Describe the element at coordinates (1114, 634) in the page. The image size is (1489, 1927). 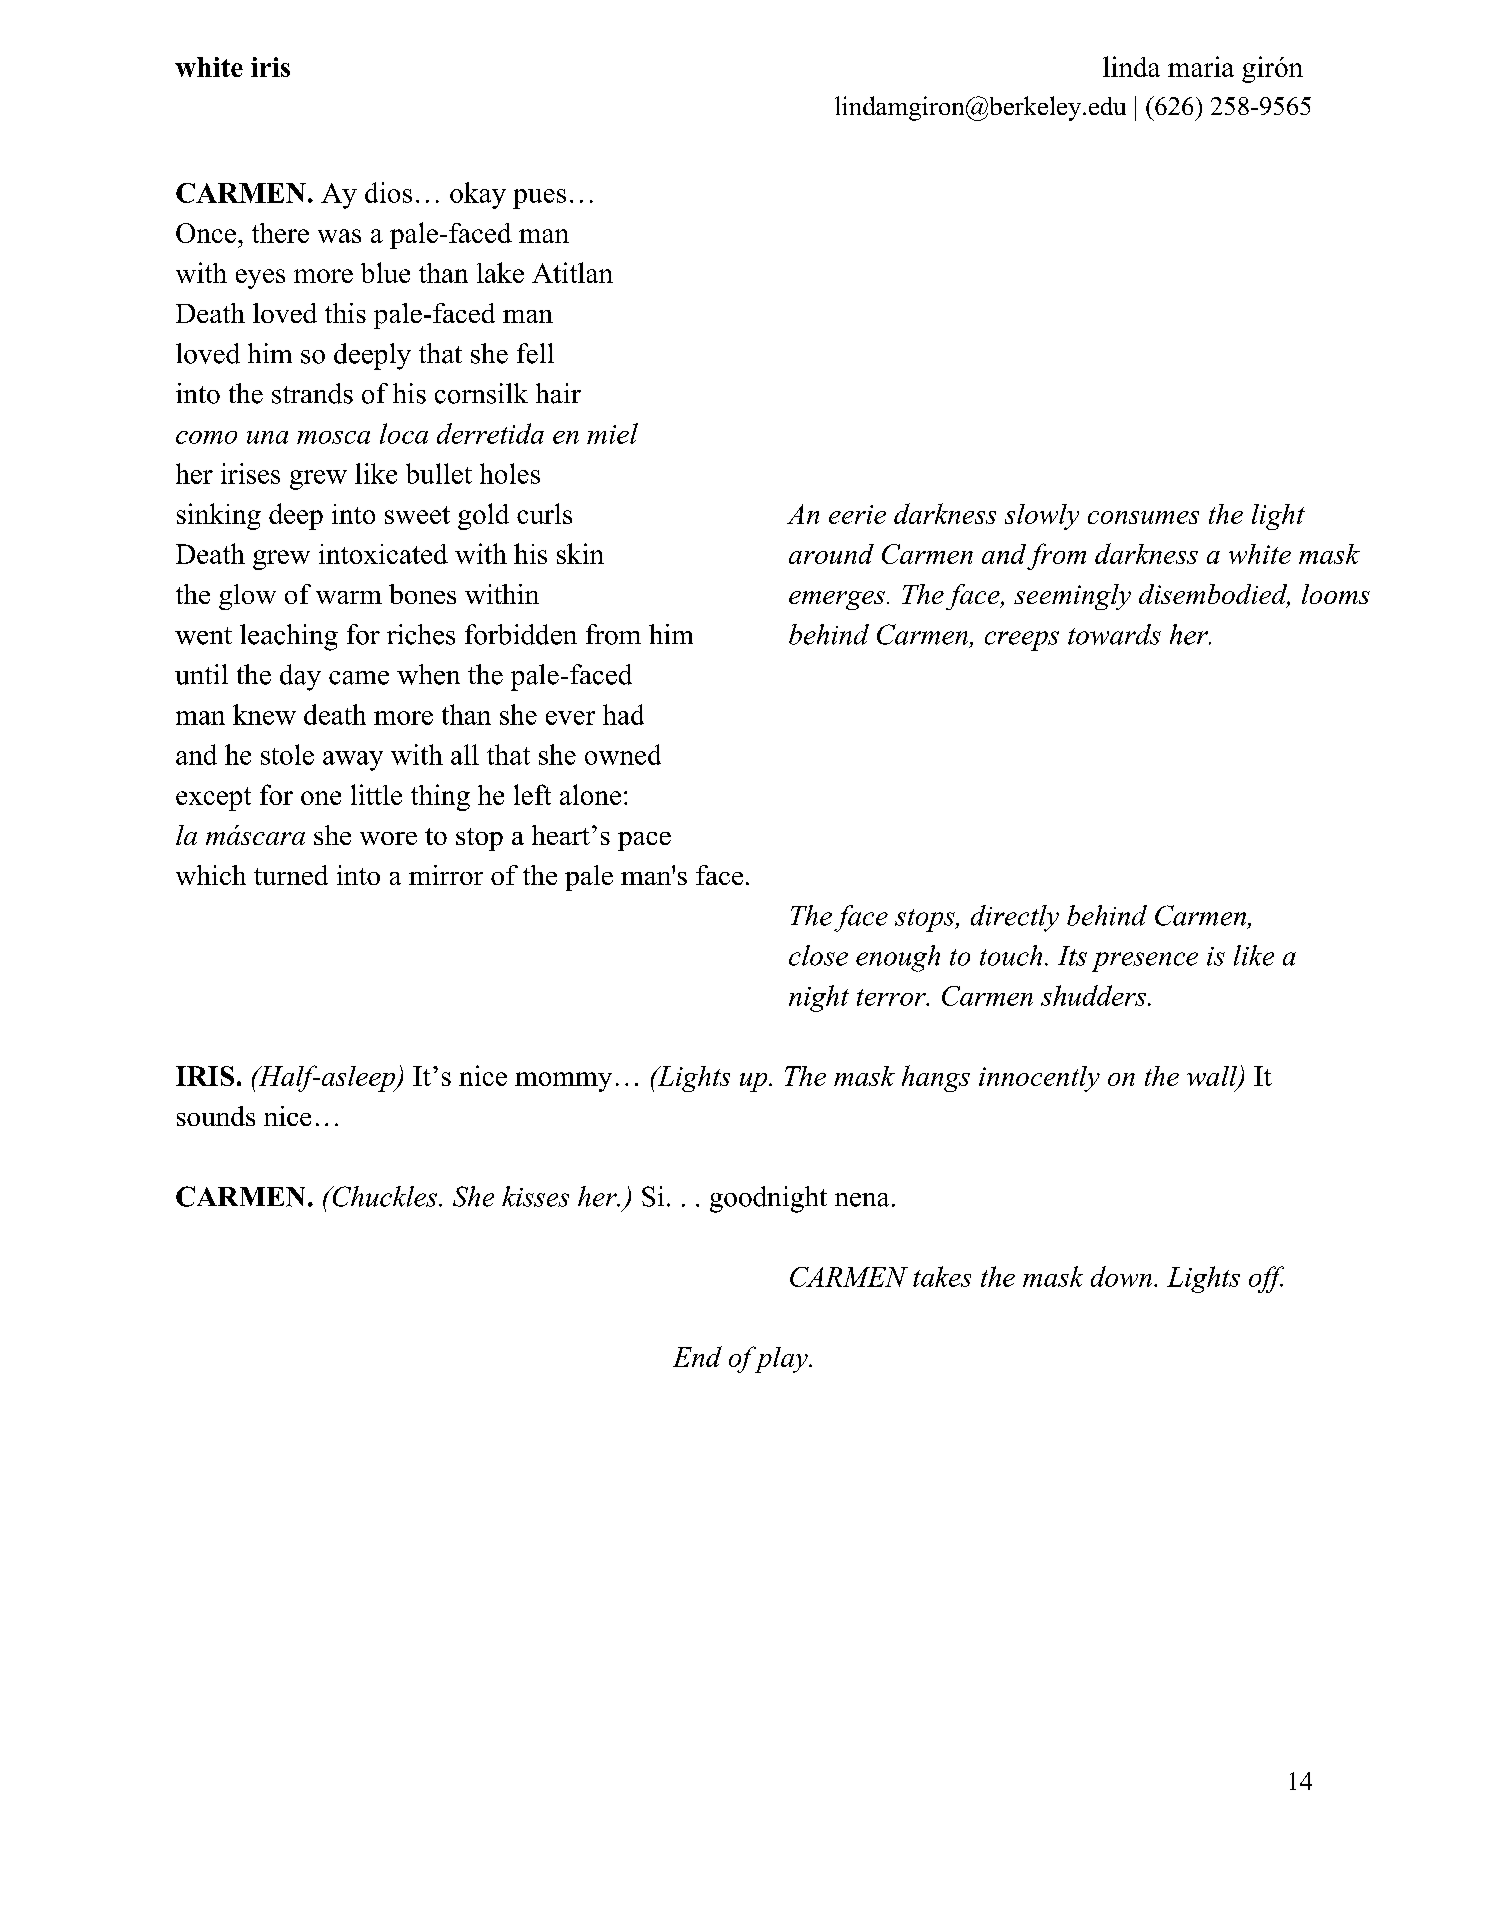
I see `towards` at that location.
